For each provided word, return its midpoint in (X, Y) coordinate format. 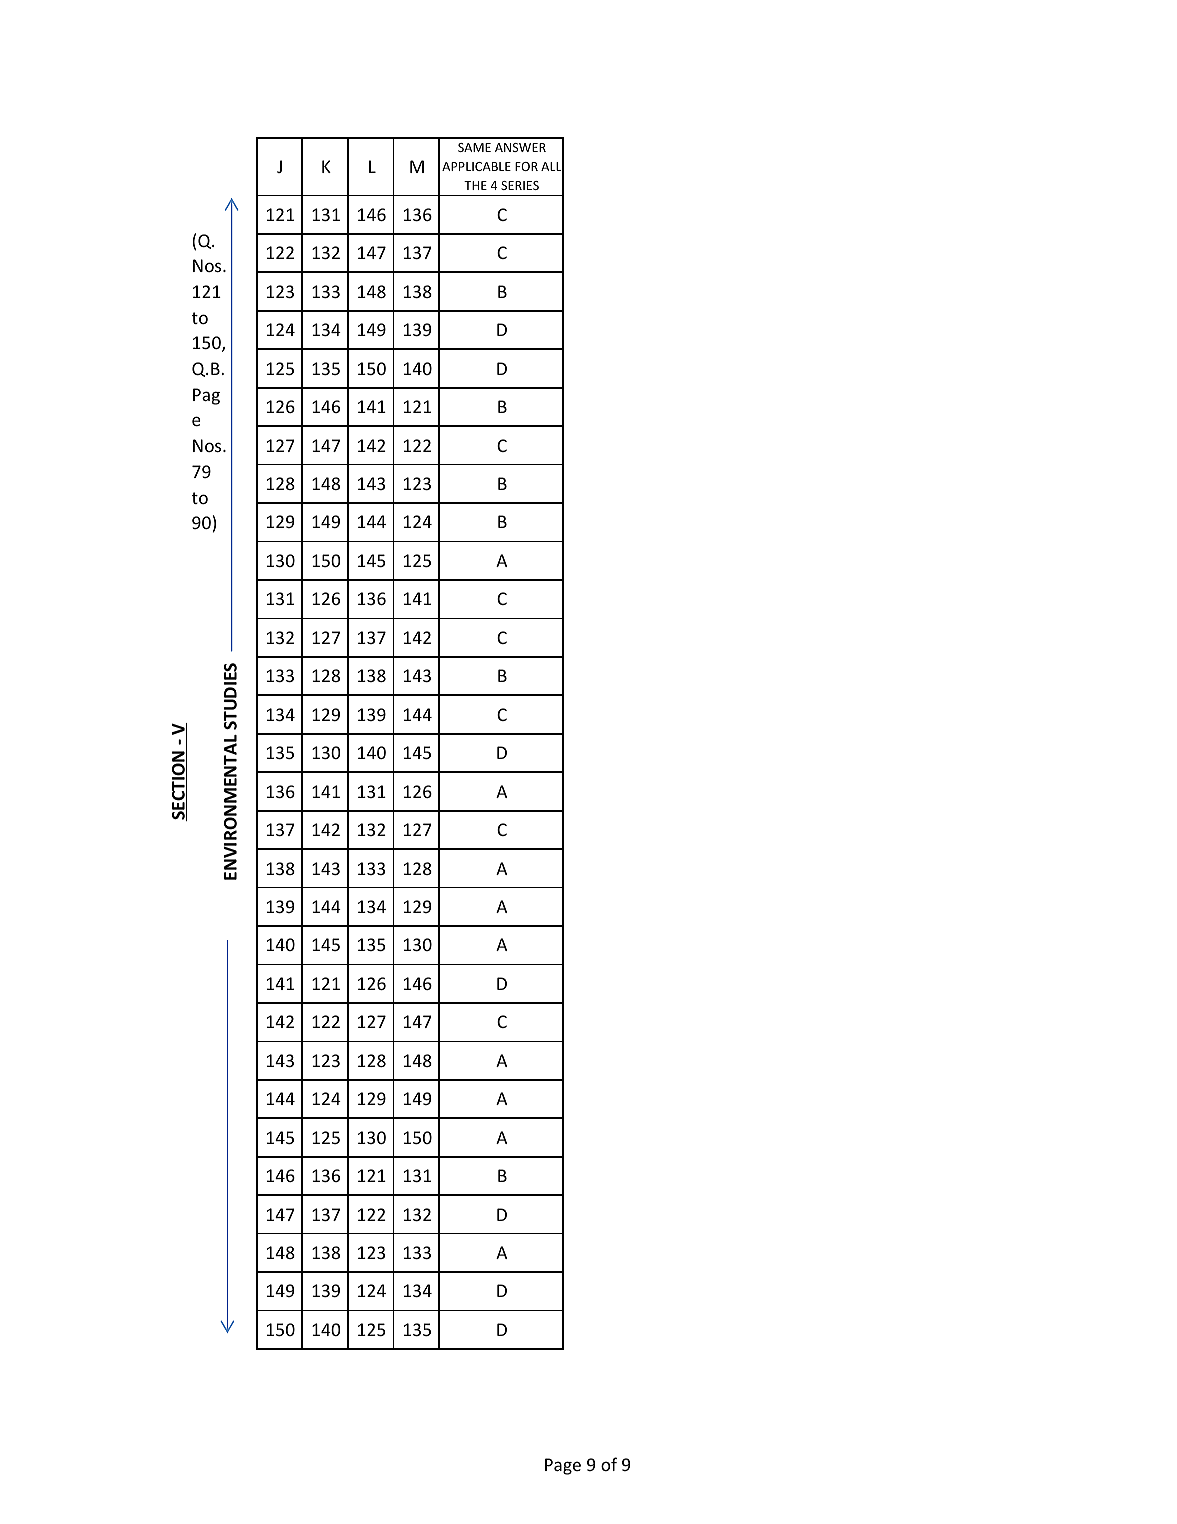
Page (563, 1466)
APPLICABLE (476, 166)
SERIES (520, 185)
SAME (474, 147)
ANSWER (520, 147)
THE (475, 185)
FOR (526, 166)
